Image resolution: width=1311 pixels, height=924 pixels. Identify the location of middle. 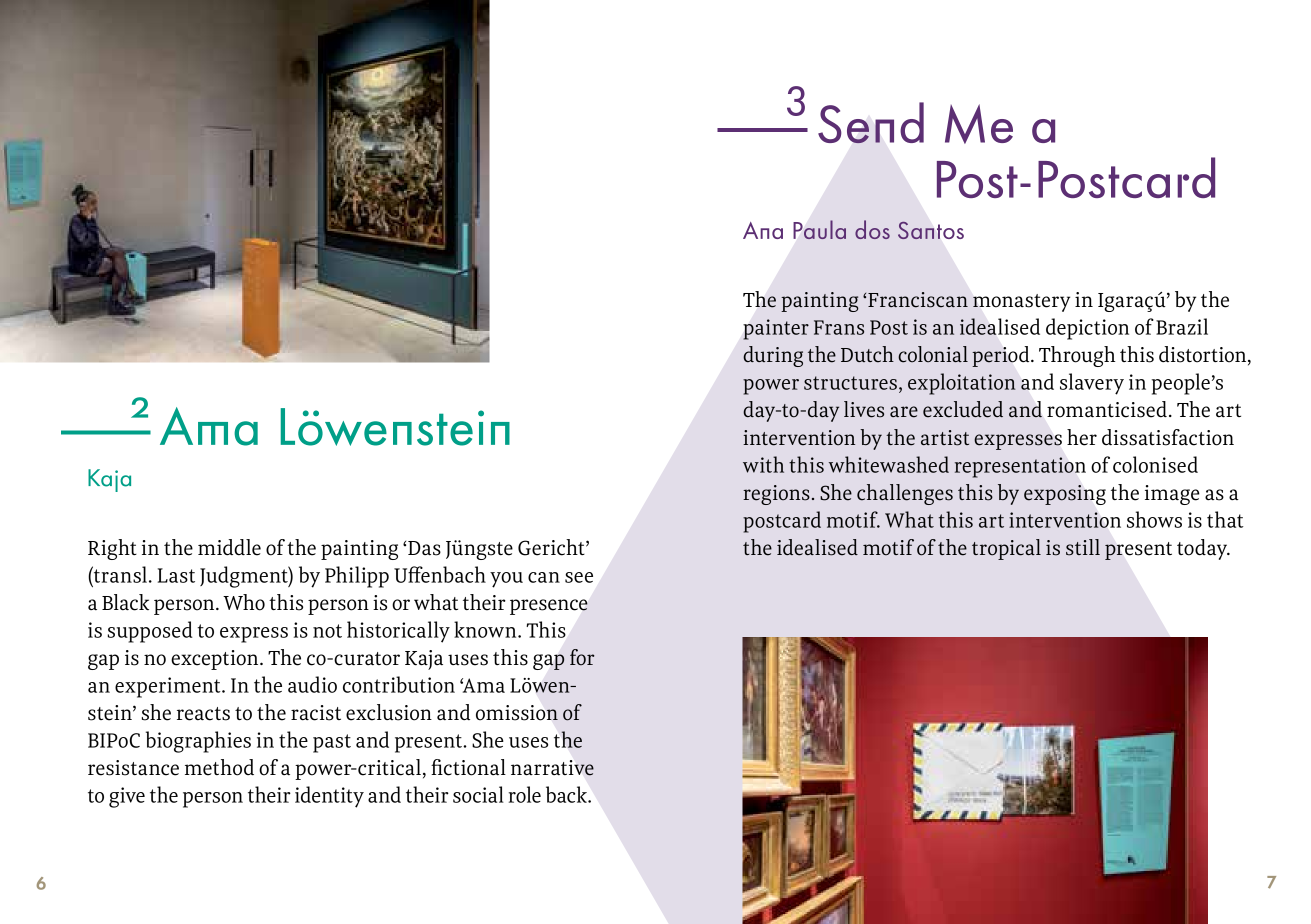
(229, 547).
